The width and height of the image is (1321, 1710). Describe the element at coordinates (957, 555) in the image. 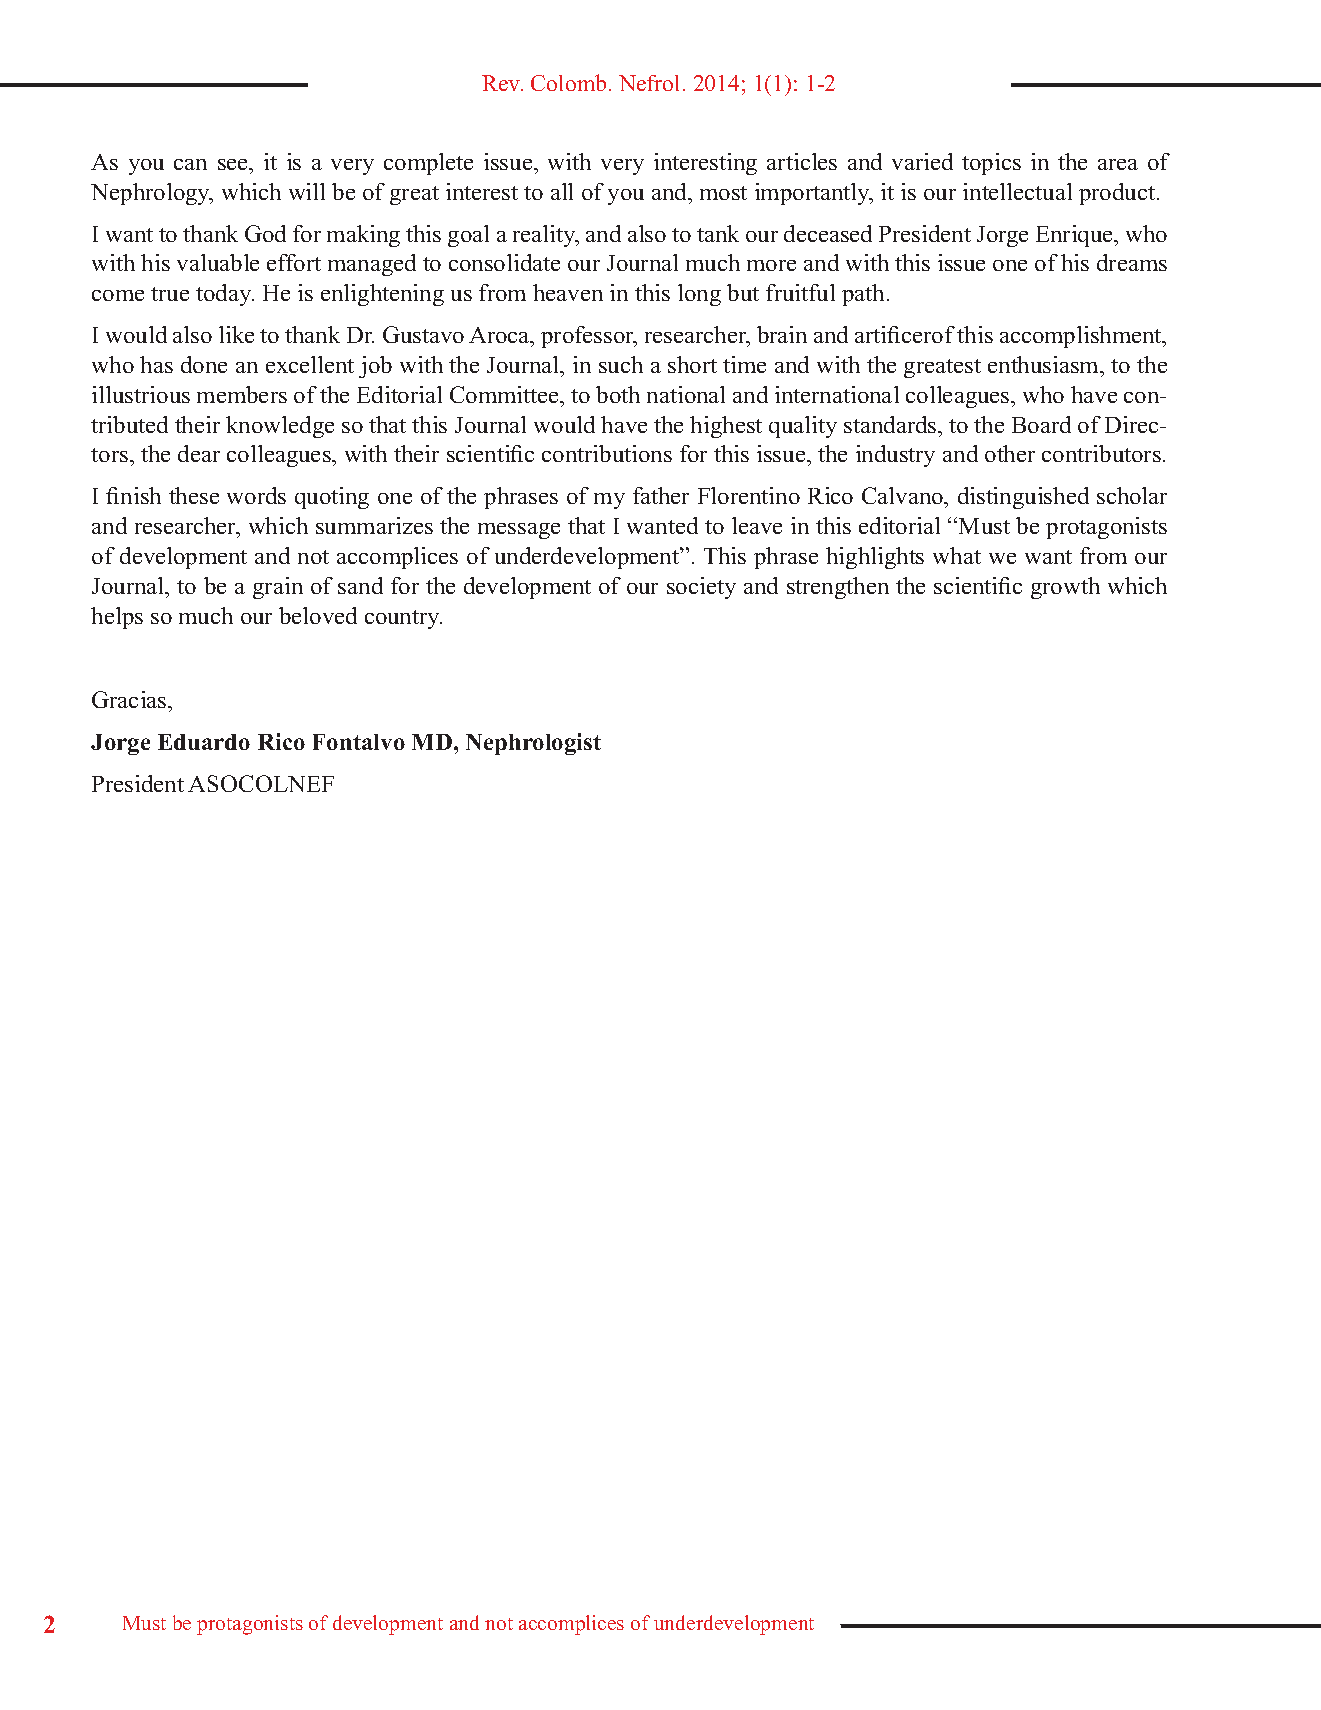

I see `what` at that location.
